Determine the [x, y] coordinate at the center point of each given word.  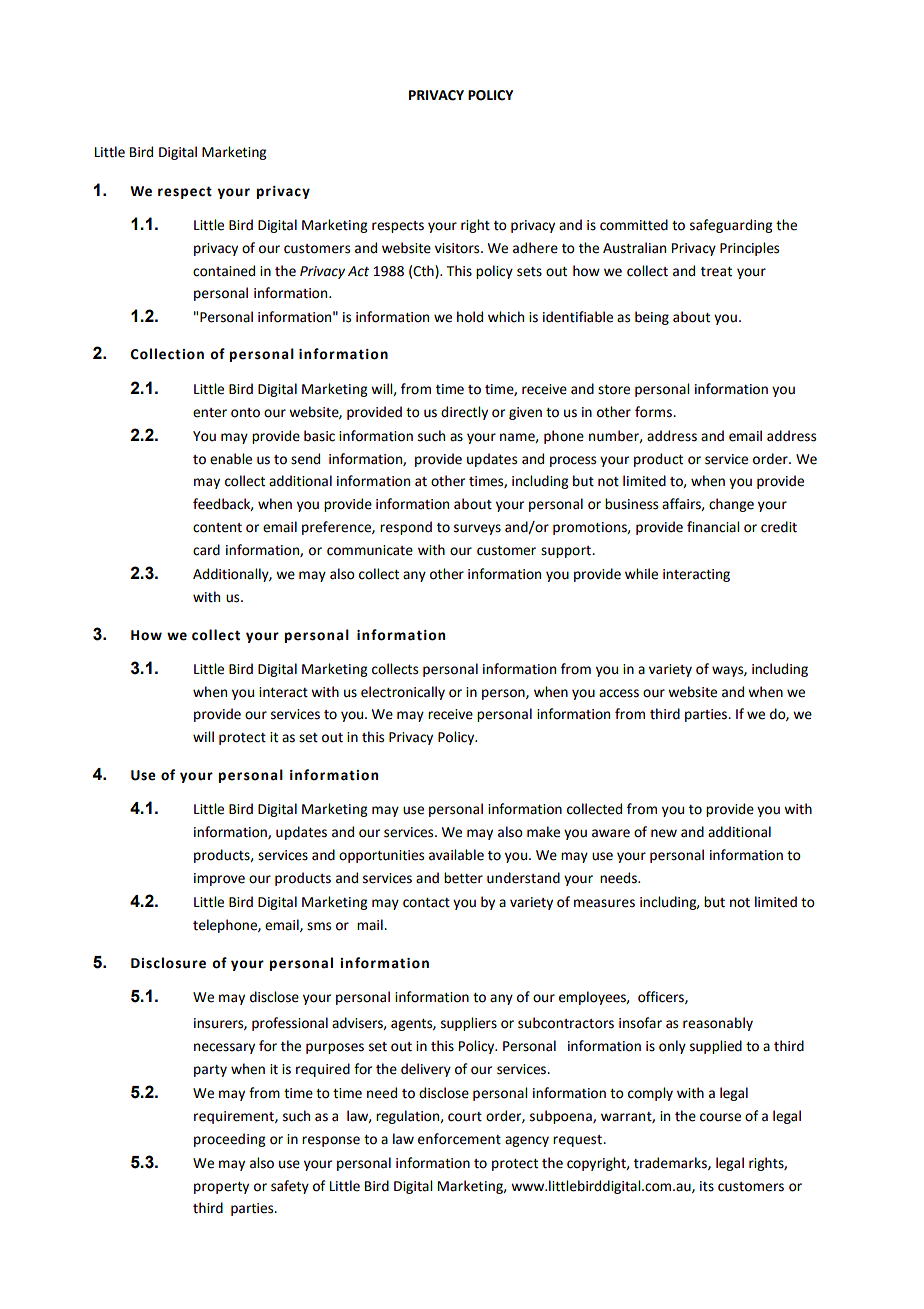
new [664, 833]
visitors [458, 248]
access [619, 693]
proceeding [229, 1140]
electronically [403, 693]
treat [716, 272]
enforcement [459, 1139]
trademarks [671, 1163]
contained [224, 271]
